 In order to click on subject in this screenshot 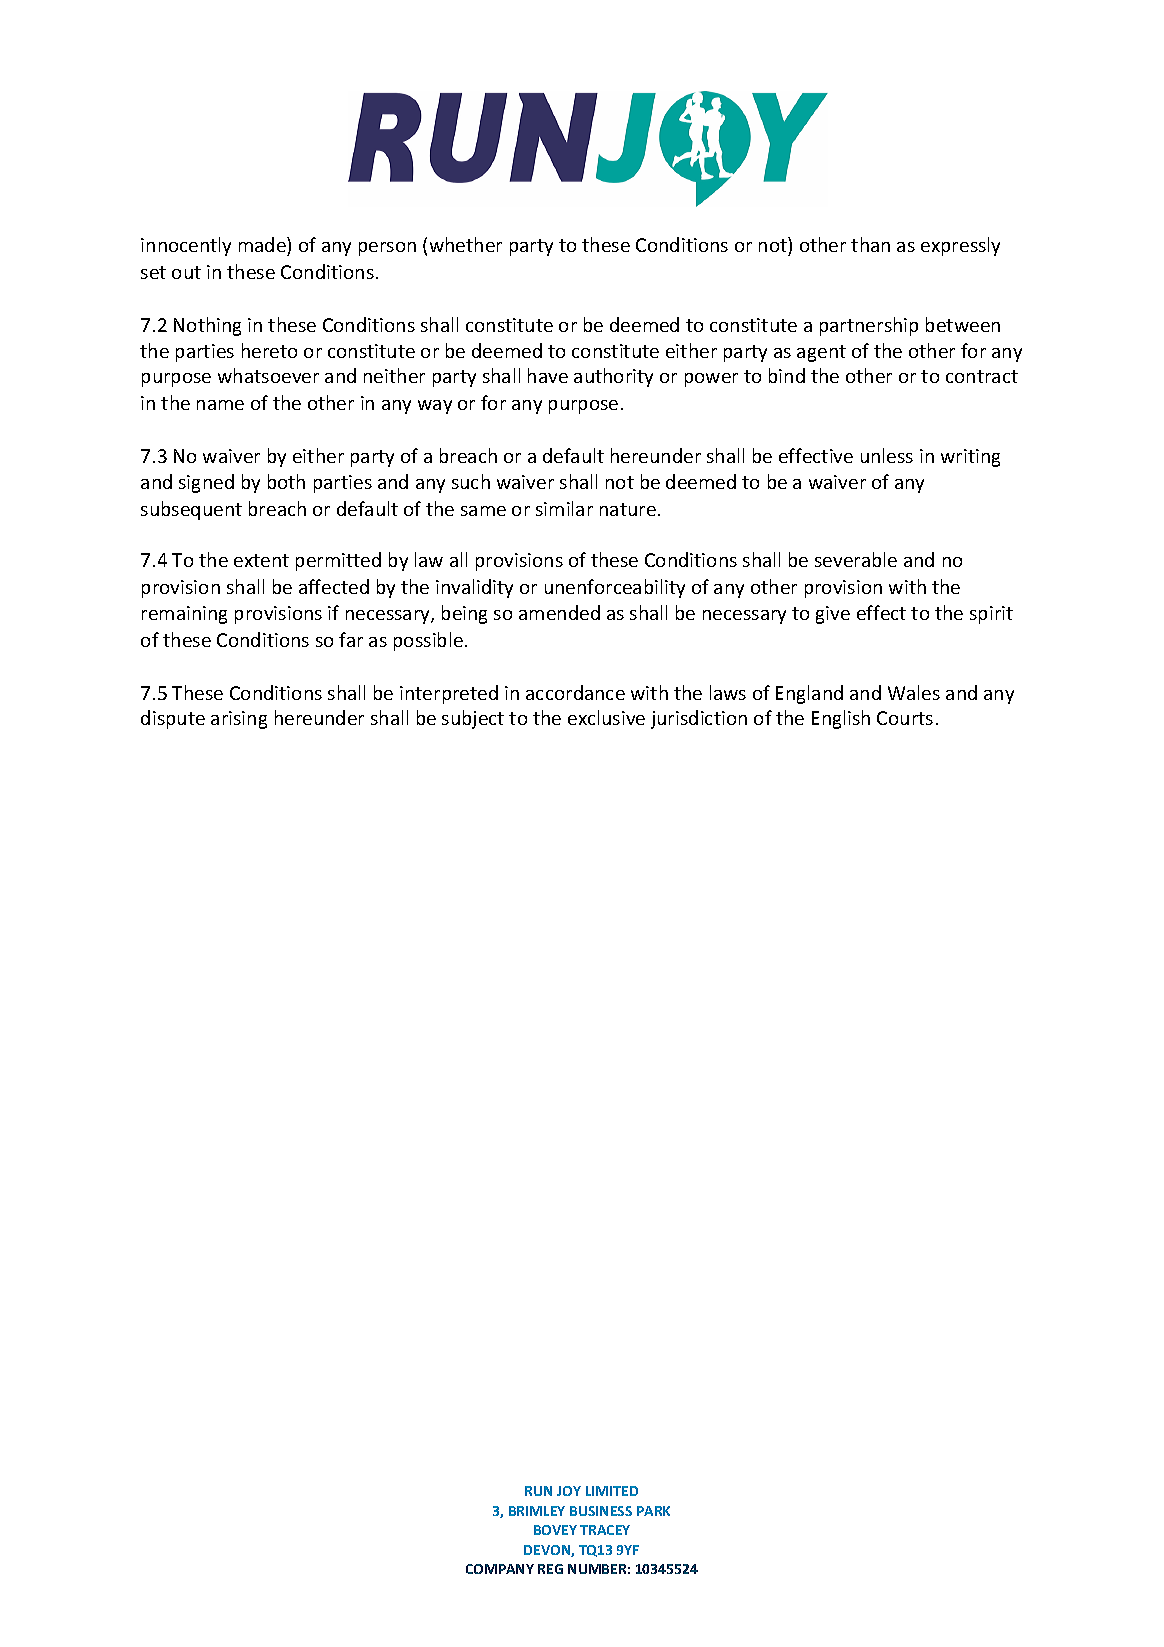, I will do `click(473, 719)`.
